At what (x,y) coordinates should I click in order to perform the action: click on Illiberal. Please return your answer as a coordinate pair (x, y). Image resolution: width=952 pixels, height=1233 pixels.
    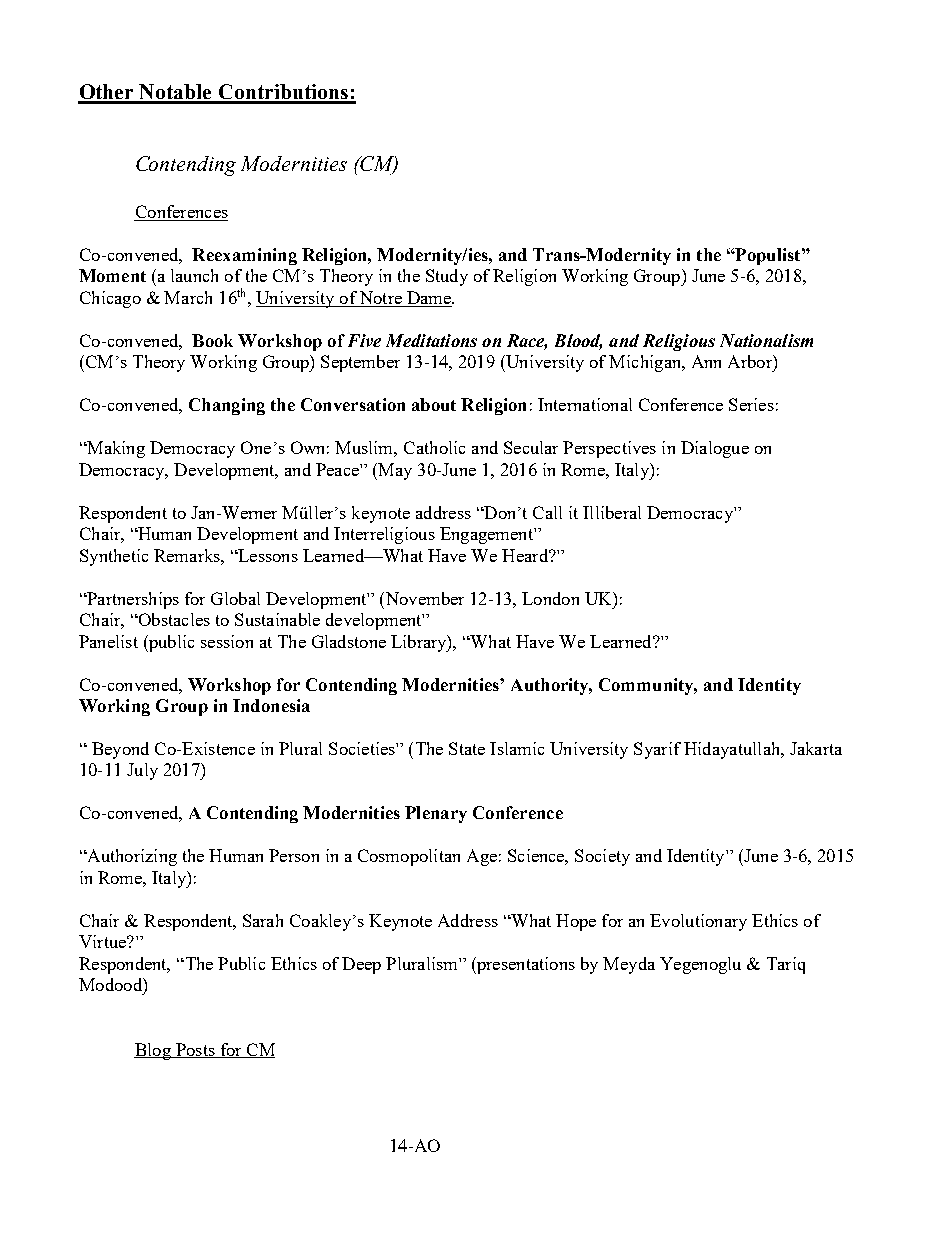
    Looking at the image, I should click on (612, 512).
